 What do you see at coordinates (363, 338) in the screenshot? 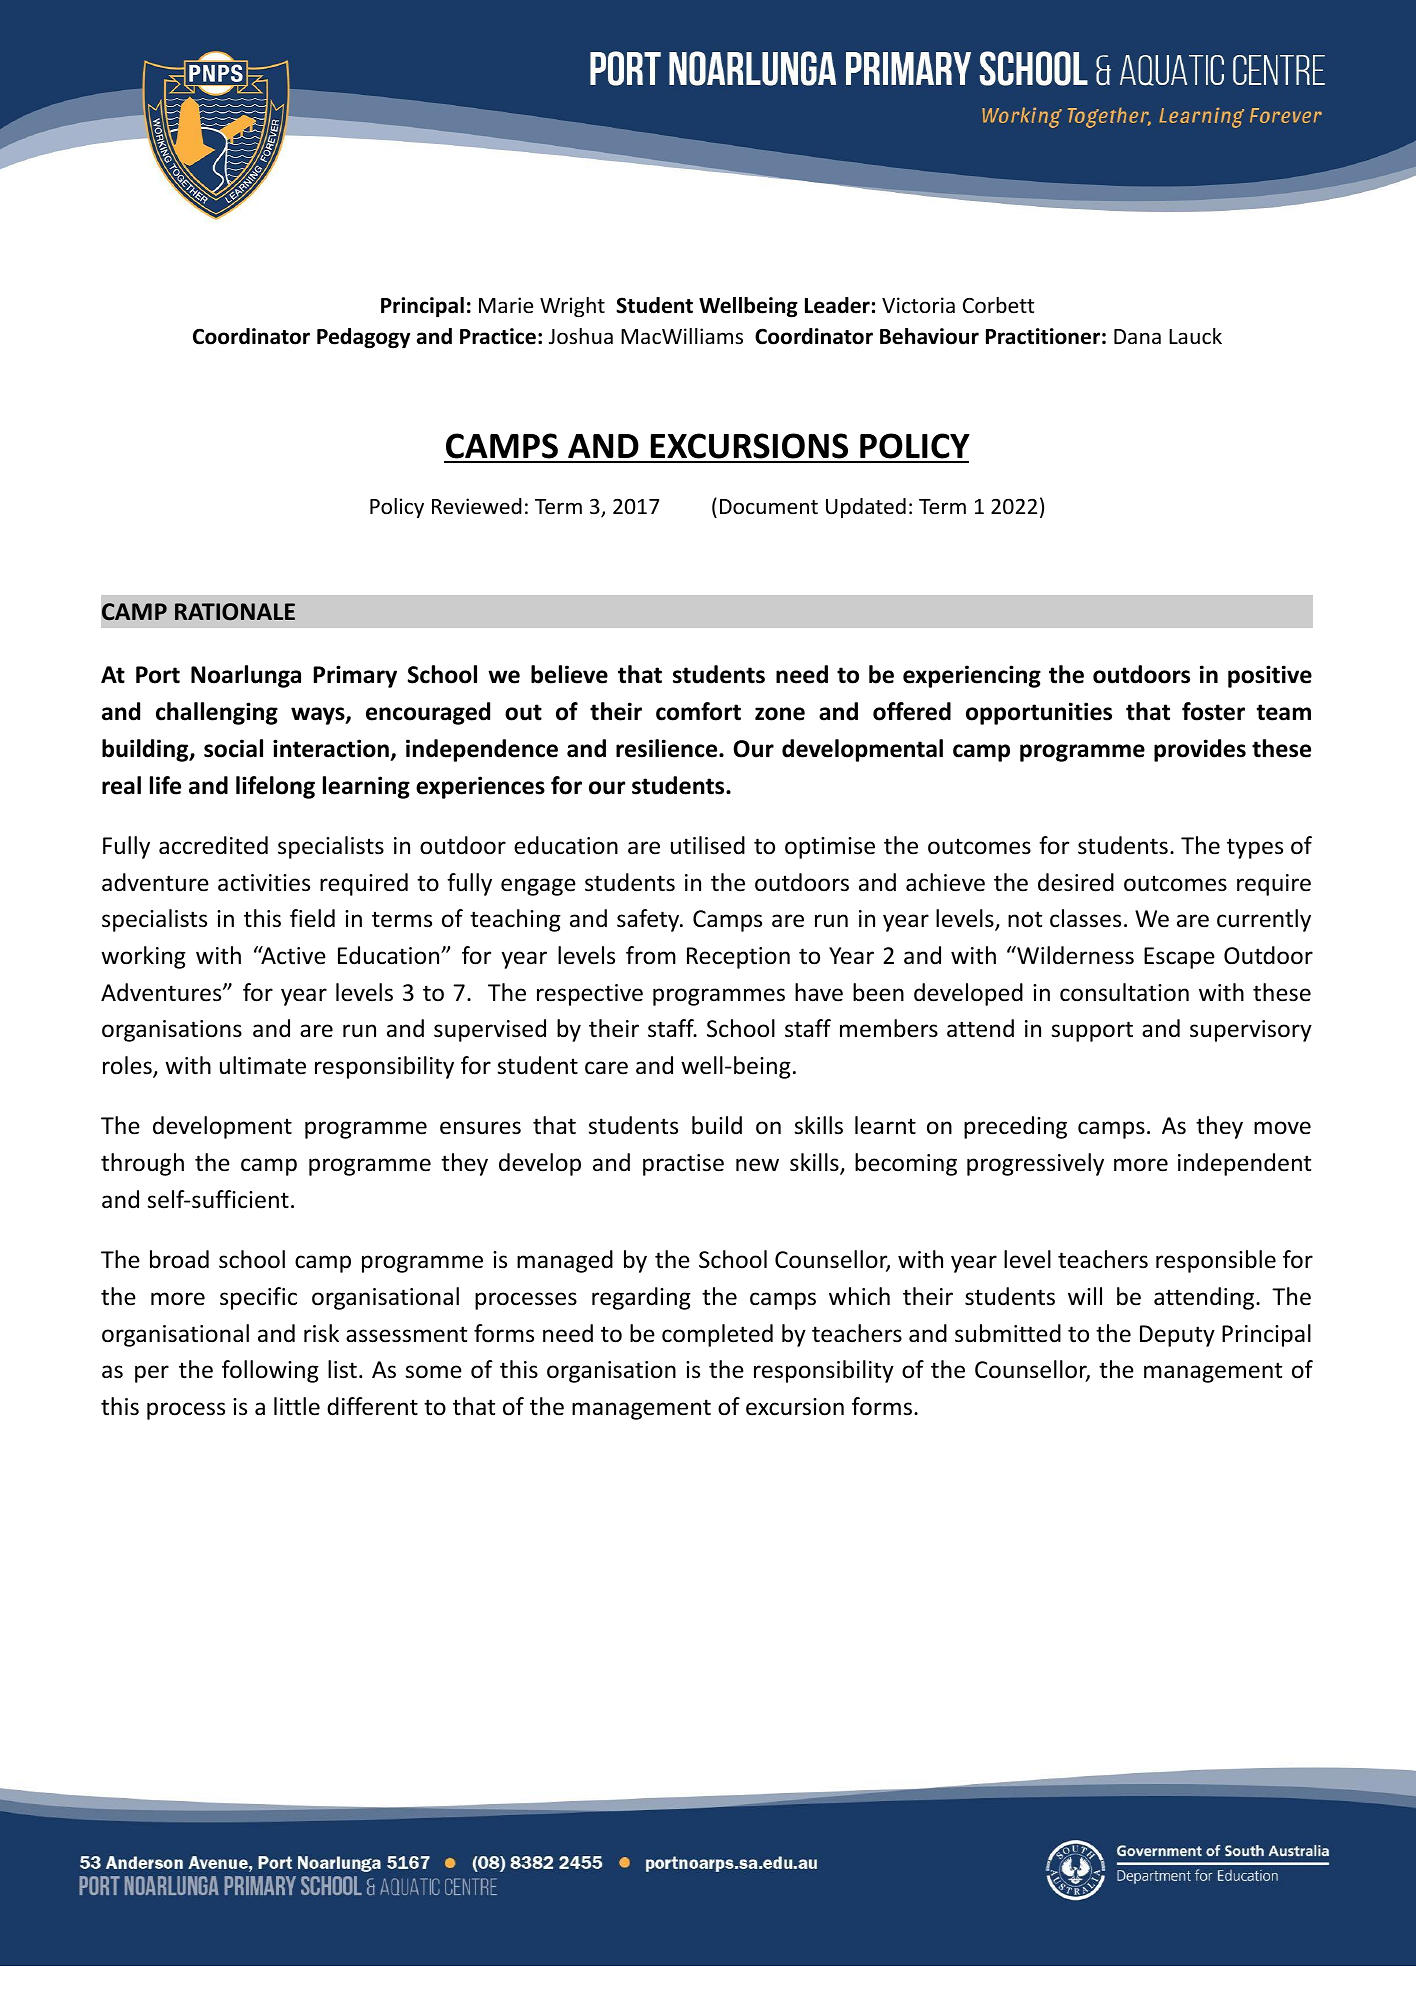
I see `Pedagogy` at bounding box center [363, 338].
